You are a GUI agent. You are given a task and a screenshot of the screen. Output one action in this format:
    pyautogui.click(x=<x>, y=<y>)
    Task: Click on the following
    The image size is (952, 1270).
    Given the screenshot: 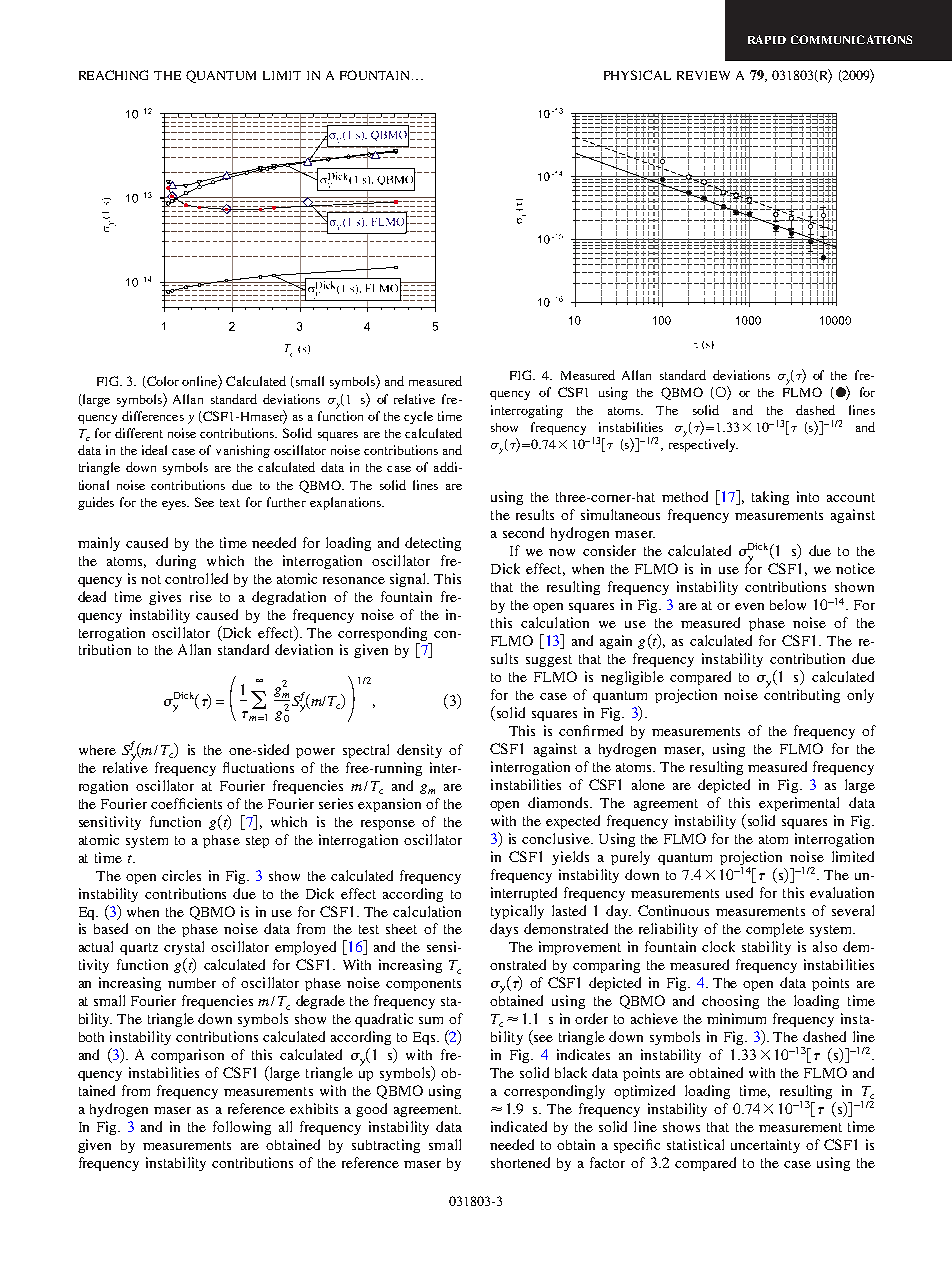 What is the action you would take?
    pyautogui.click(x=242, y=1128)
